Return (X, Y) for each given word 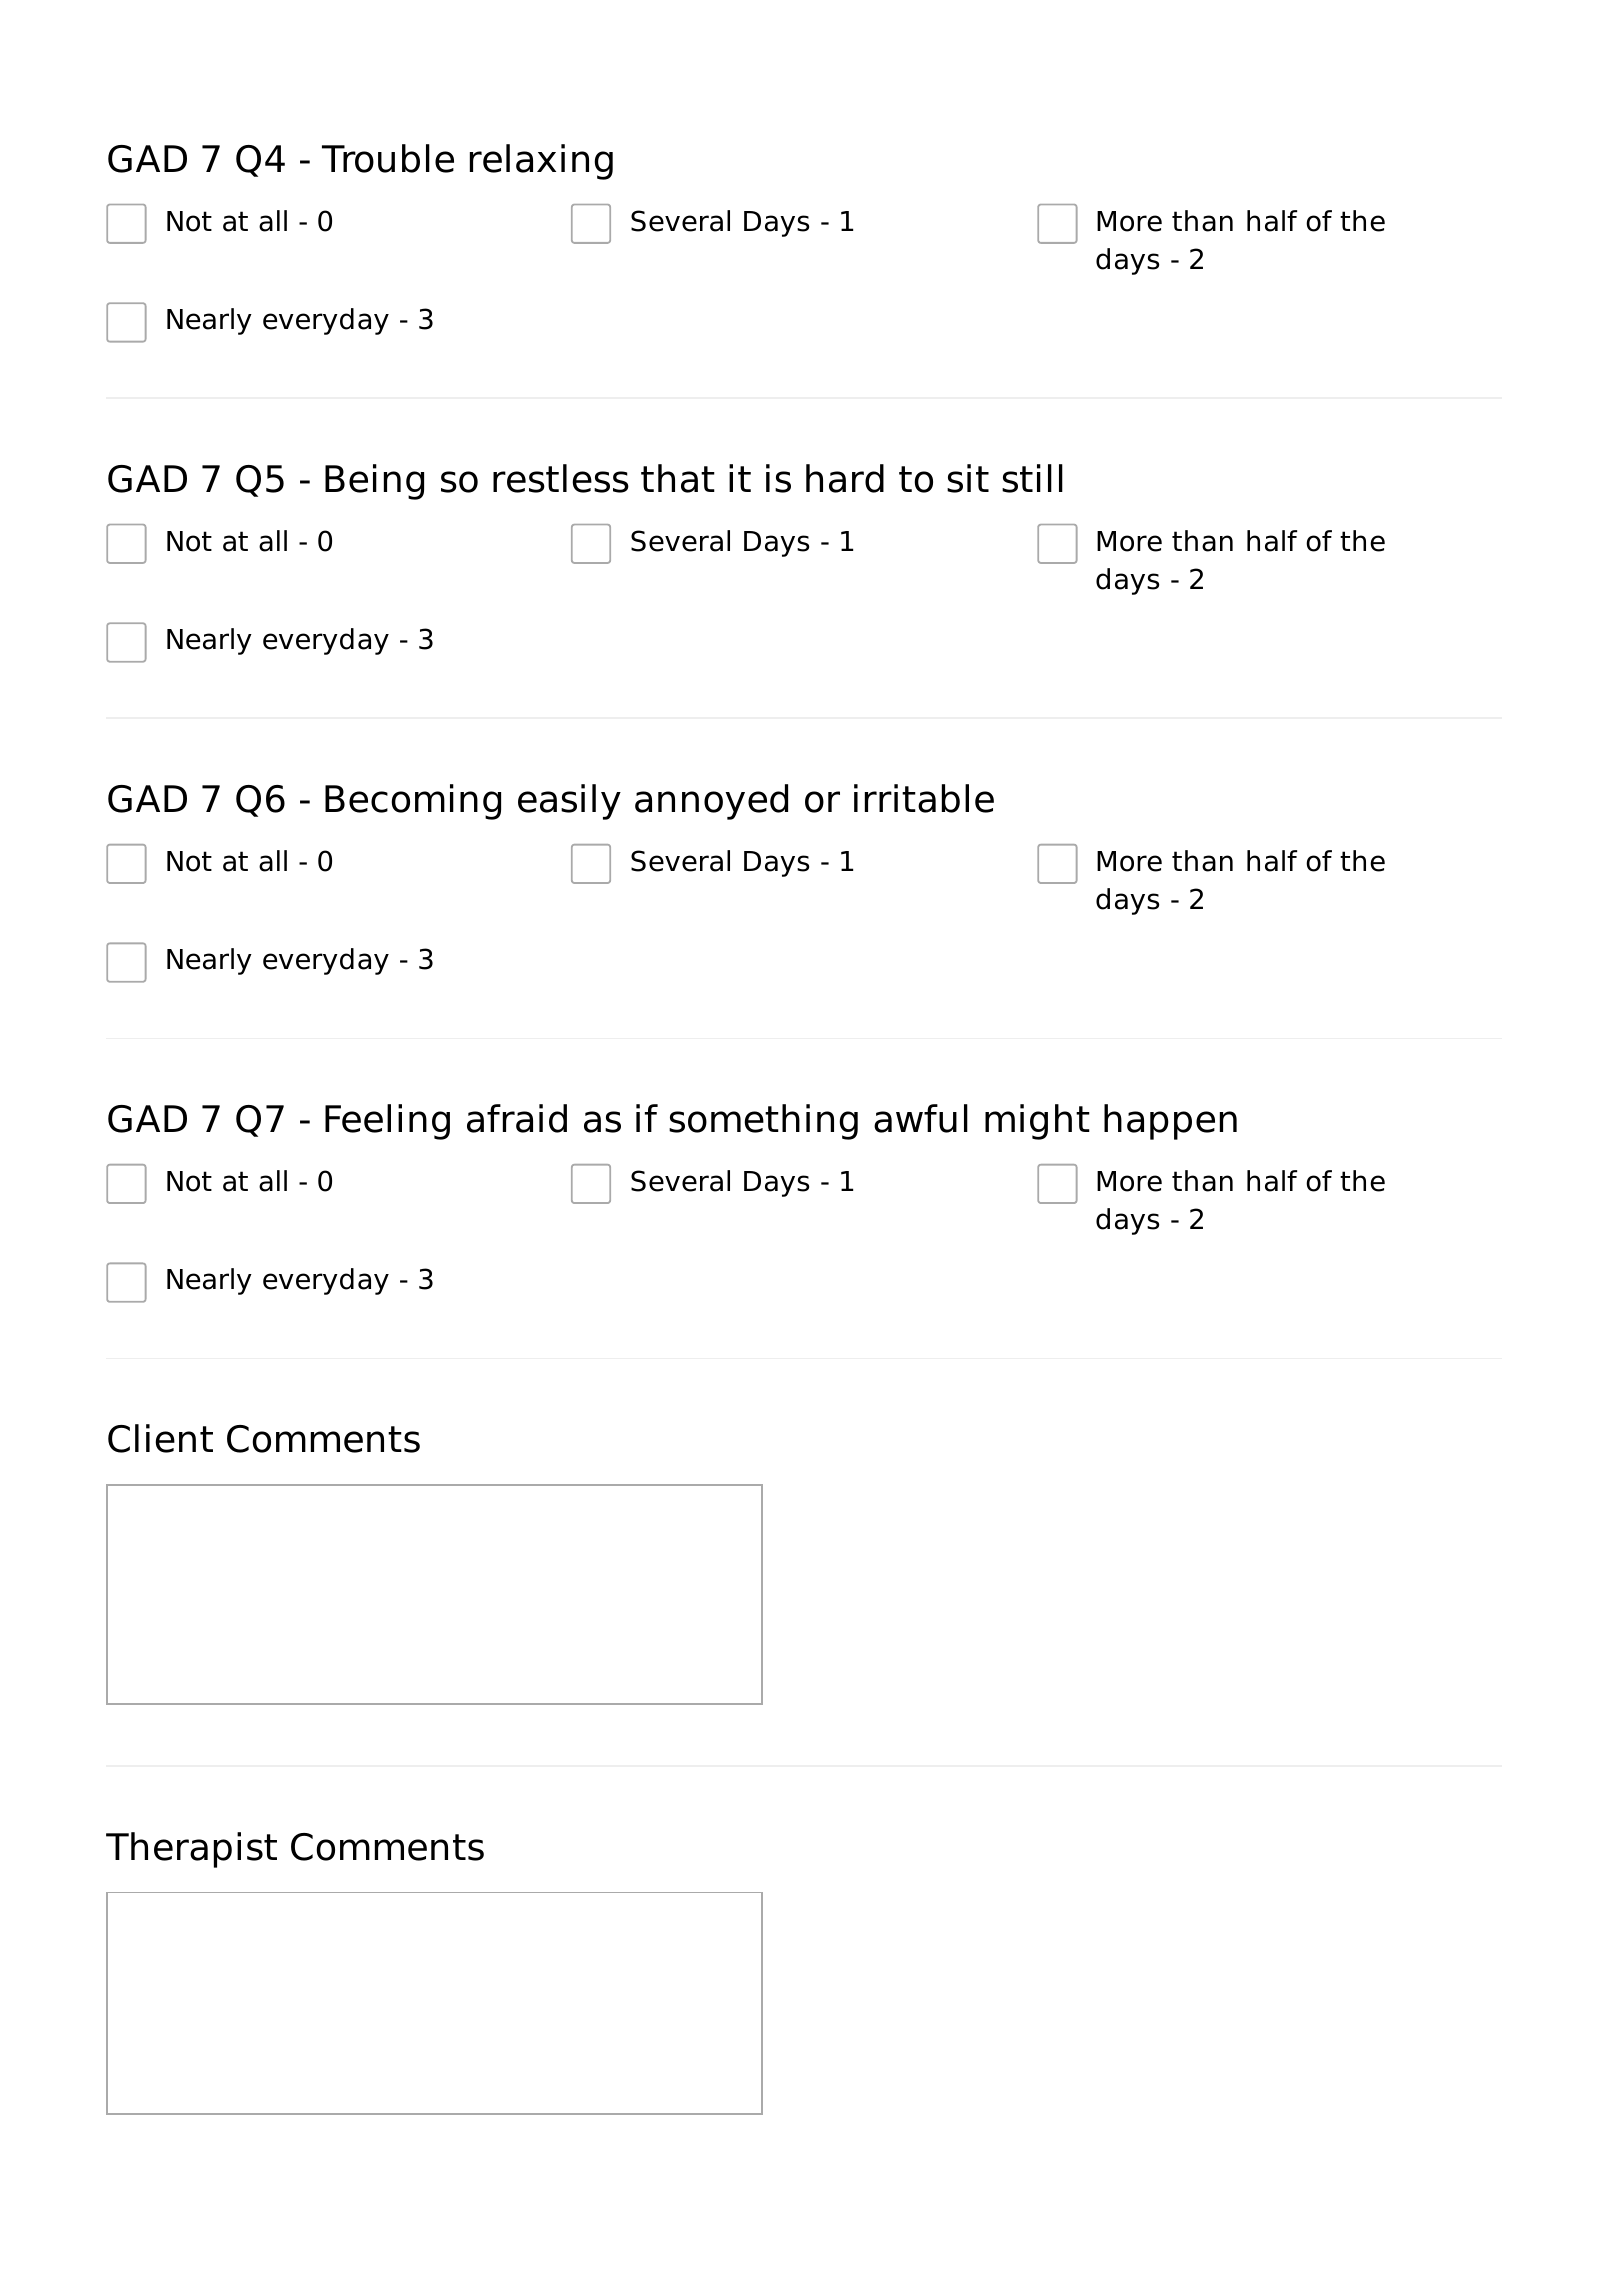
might (1037, 1122)
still (1032, 478)
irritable (924, 798)
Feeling (387, 1122)
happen (1170, 1122)
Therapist (191, 1850)
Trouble (388, 158)
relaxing (541, 162)
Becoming (413, 802)
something (763, 1122)
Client (160, 1438)
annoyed (711, 802)
